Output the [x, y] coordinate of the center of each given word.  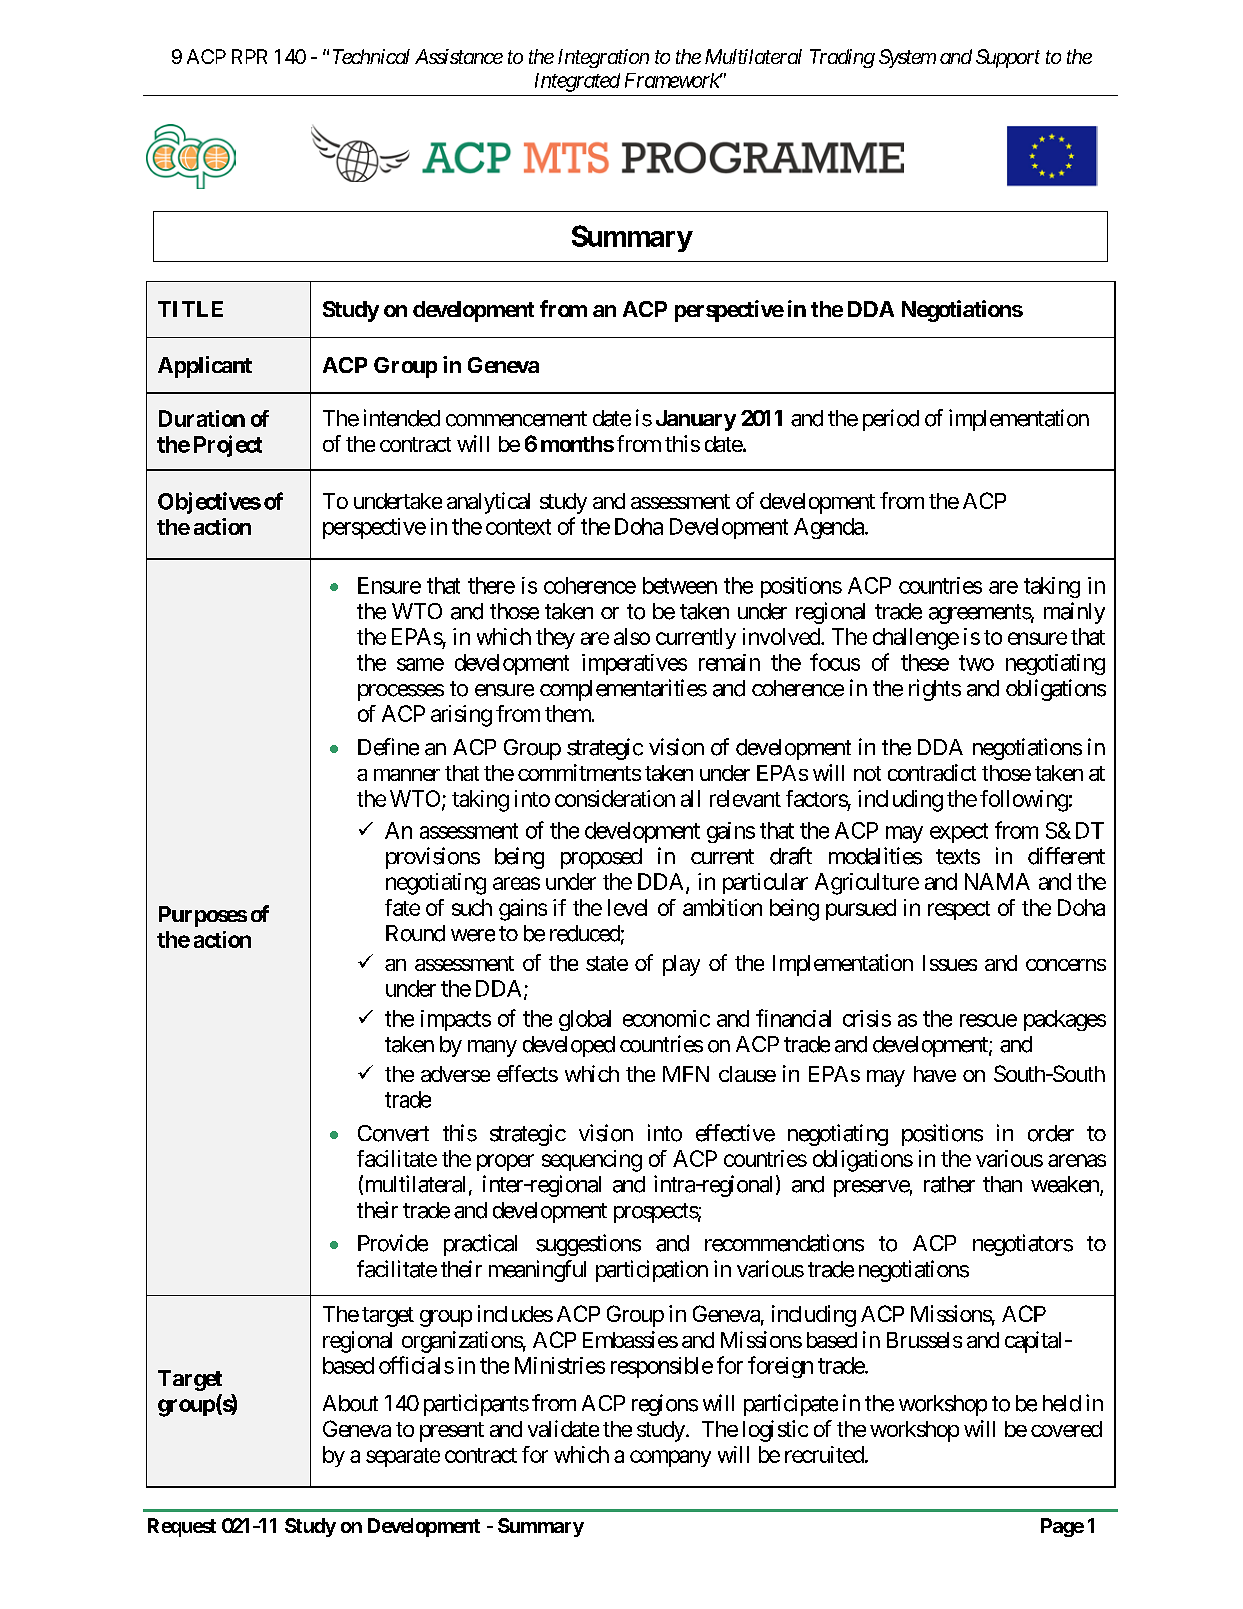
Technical [371, 56]
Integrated [577, 82]
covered [1066, 1429]
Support [1008, 58]
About [350, 1403]
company [670, 1458]
